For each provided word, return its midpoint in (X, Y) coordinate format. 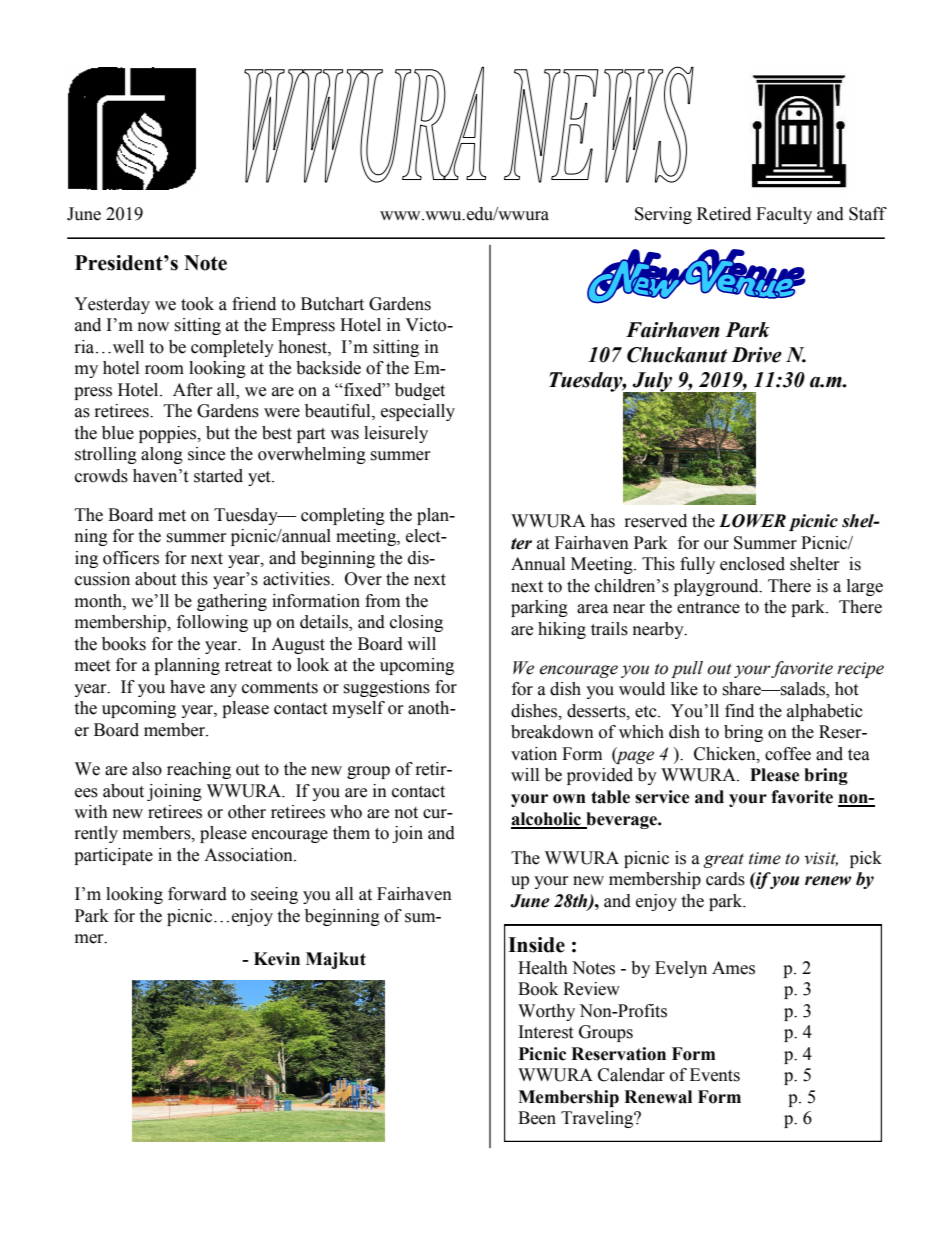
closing (416, 623)
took (197, 304)
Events (715, 1075)
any (223, 690)
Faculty (784, 215)
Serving (663, 215)
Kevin (277, 959)
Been (537, 1118)
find (739, 711)
